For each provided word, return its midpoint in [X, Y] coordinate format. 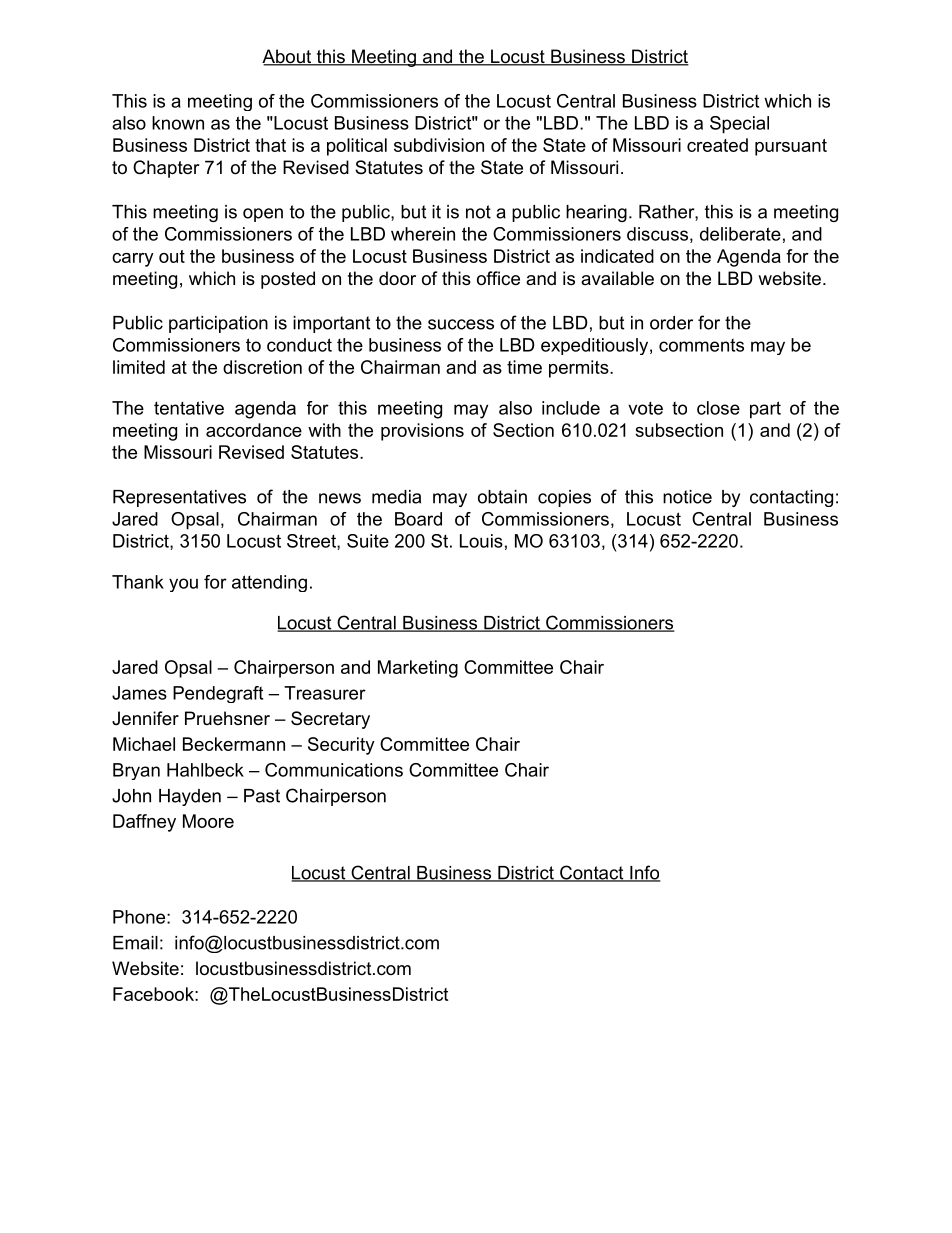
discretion [262, 367]
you [183, 585]
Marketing [418, 669]
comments [701, 345]
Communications [334, 770]
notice [687, 497]
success [461, 324]
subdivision [439, 145]
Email [135, 943]
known [178, 123]
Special [739, 125]
